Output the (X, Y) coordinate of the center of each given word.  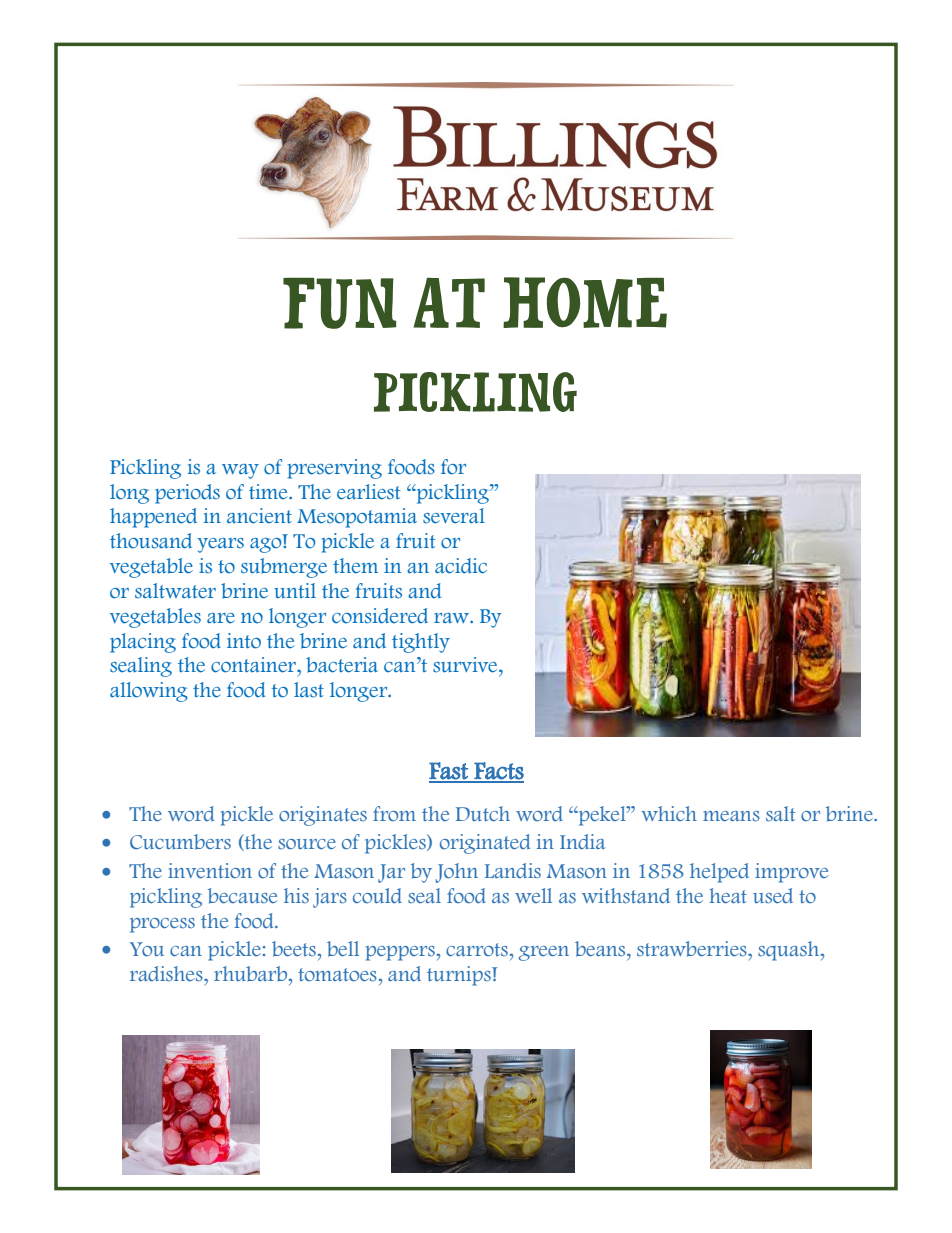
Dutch (483, 813)
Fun (339, 303)
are (221, 618)
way (240, 471)
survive (466, 665)
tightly (421, 643)
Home (585, 302)
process (162, 925)
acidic (461, 566)
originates (323, 816)
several (454, 516)
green (543, 953)
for (453, 467)
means (731, 816)
